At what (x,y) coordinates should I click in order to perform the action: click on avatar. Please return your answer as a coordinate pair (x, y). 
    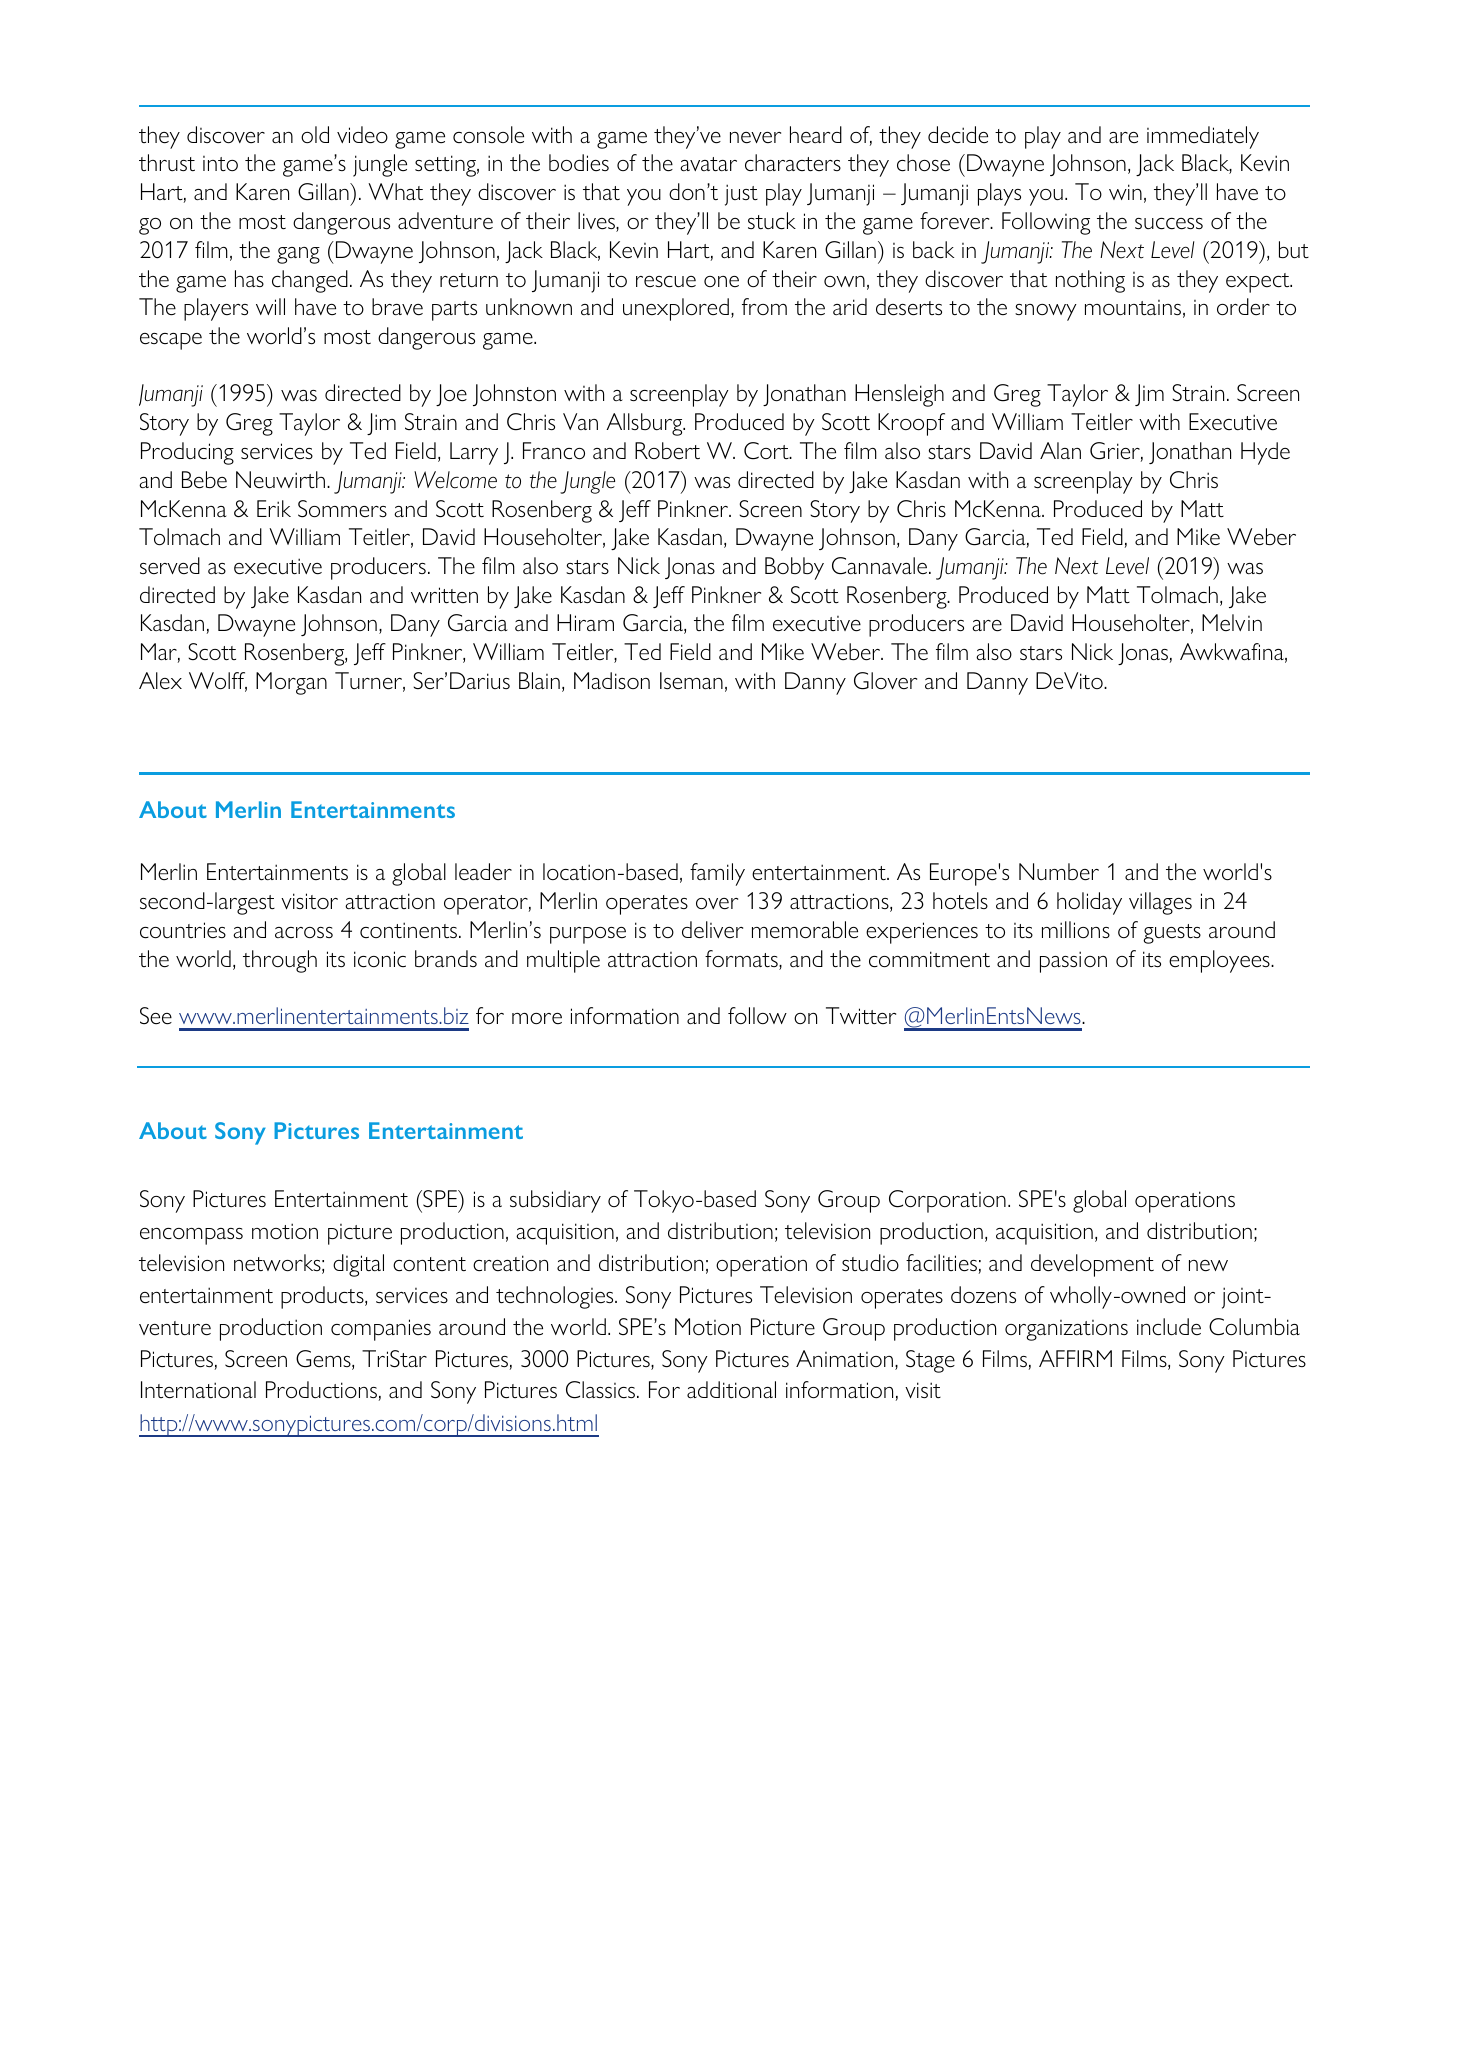
    Looking at the image, I should click on (708, 164).
